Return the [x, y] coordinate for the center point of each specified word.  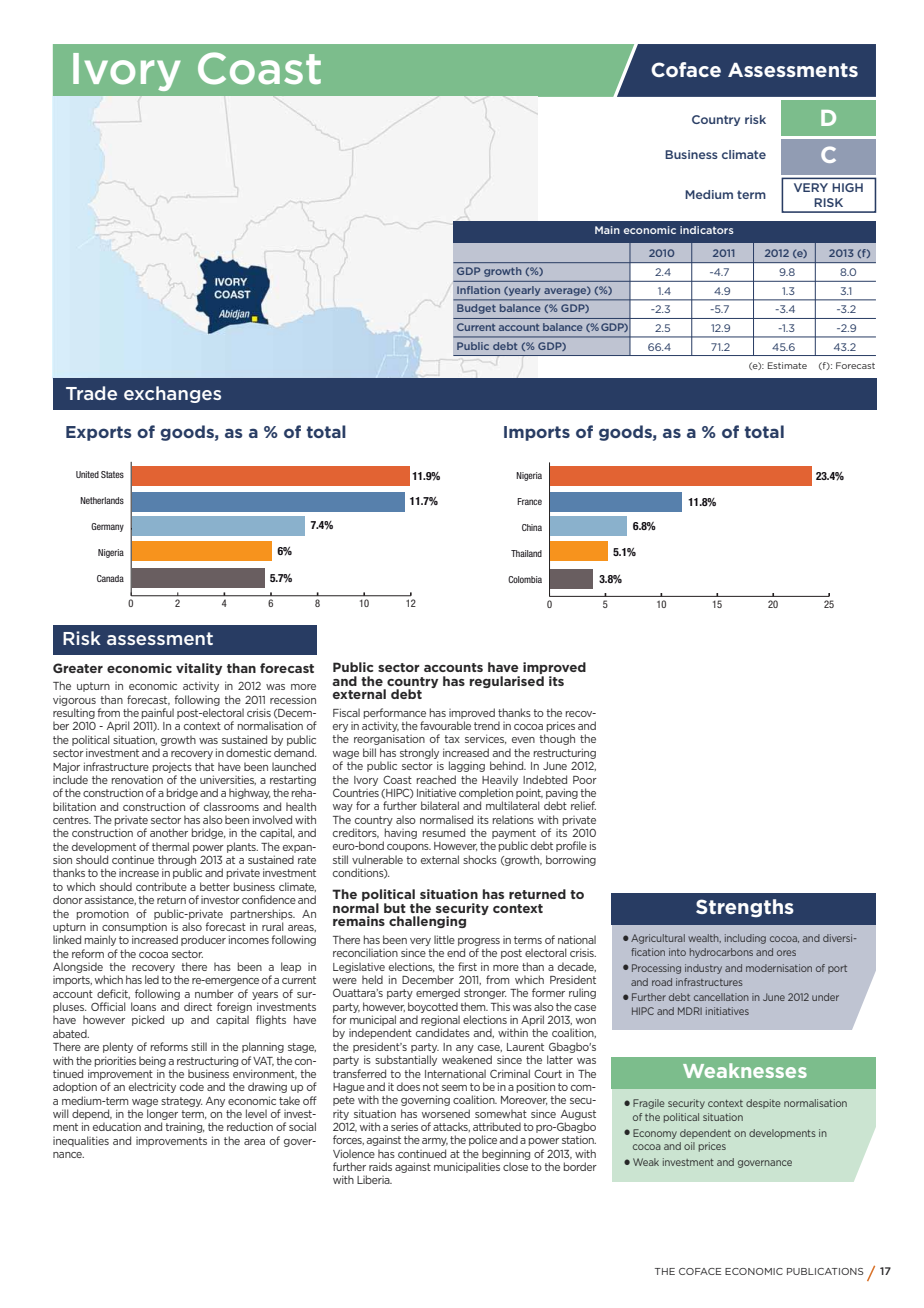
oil [689, 1146]
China [532, 527]
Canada [110, 578]
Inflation [478, 290]
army [435, 1142]
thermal [170, 846]
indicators [707, 230]
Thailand [526, 553]
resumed [444, 832]
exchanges [172, 394]
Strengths [745, 908]
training [184, 1127]
